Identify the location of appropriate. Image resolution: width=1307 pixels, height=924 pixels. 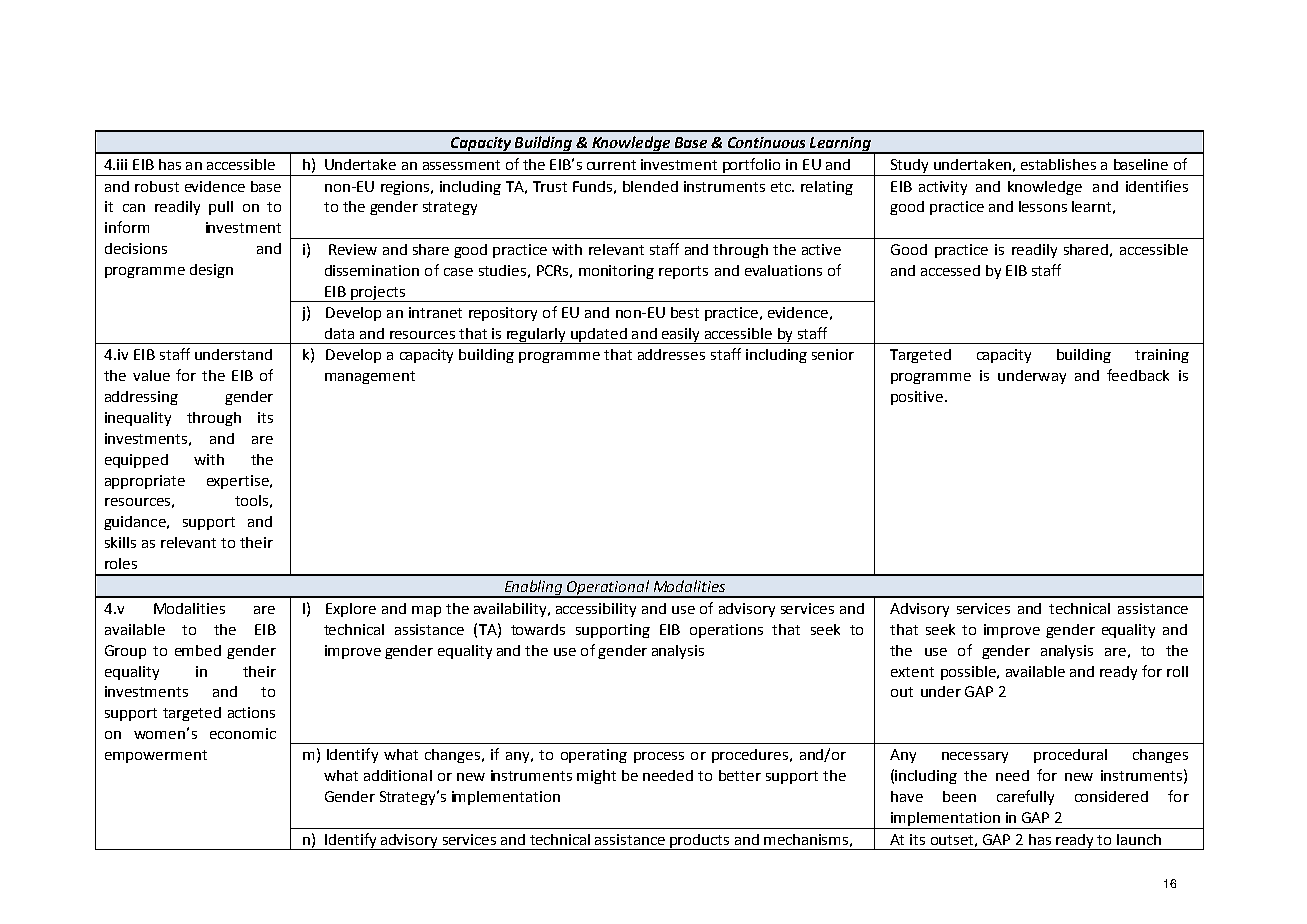
(145, 482).
